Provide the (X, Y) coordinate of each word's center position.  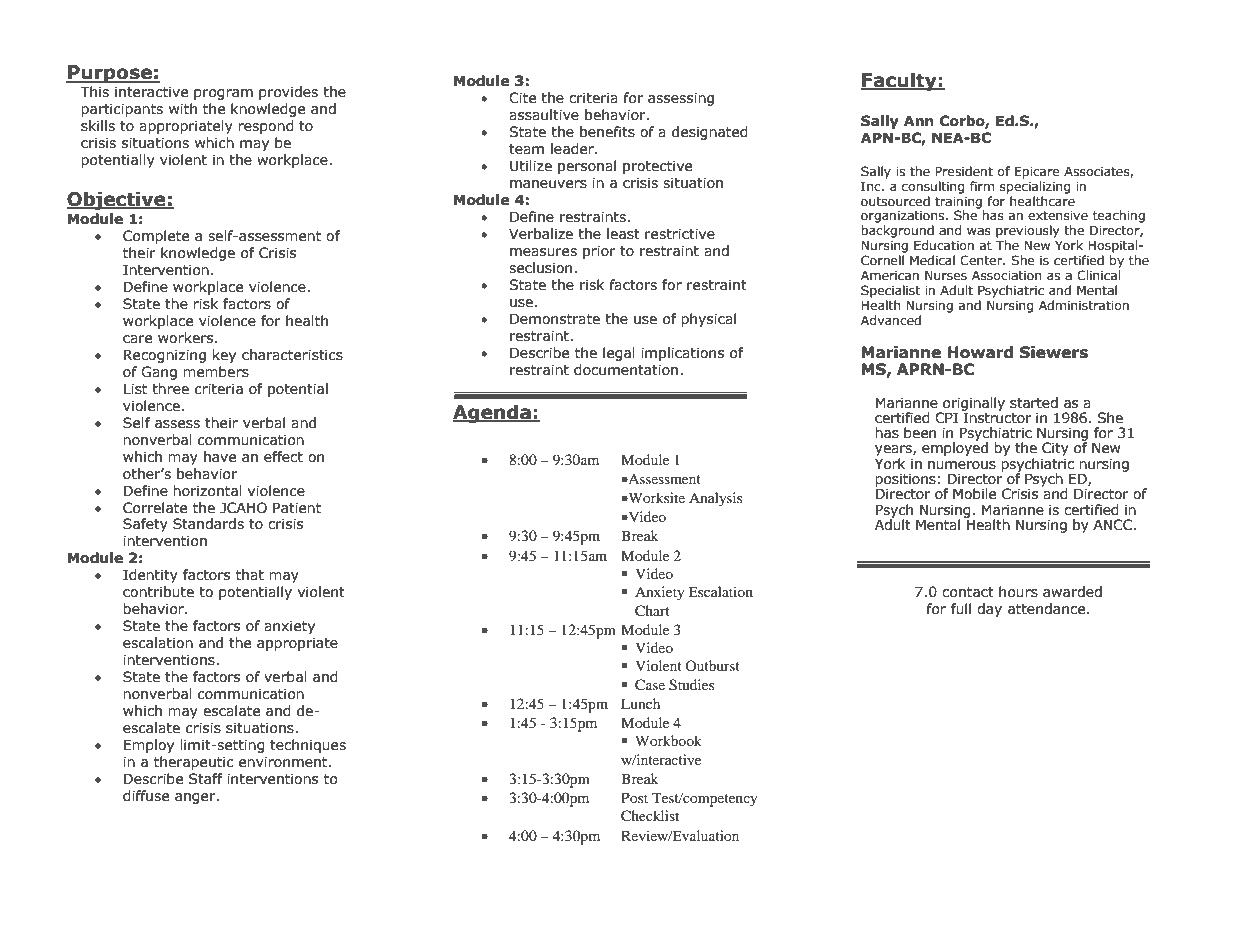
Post (634, 797)
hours (1018, 592)
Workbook (668, 740)
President (964, 171)
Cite (522, 98)
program (223, 94)
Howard (980, 352)
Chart (652, 611)
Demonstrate (555, 319)
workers (187, 338)
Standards (208, 524)
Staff (206, 779)
